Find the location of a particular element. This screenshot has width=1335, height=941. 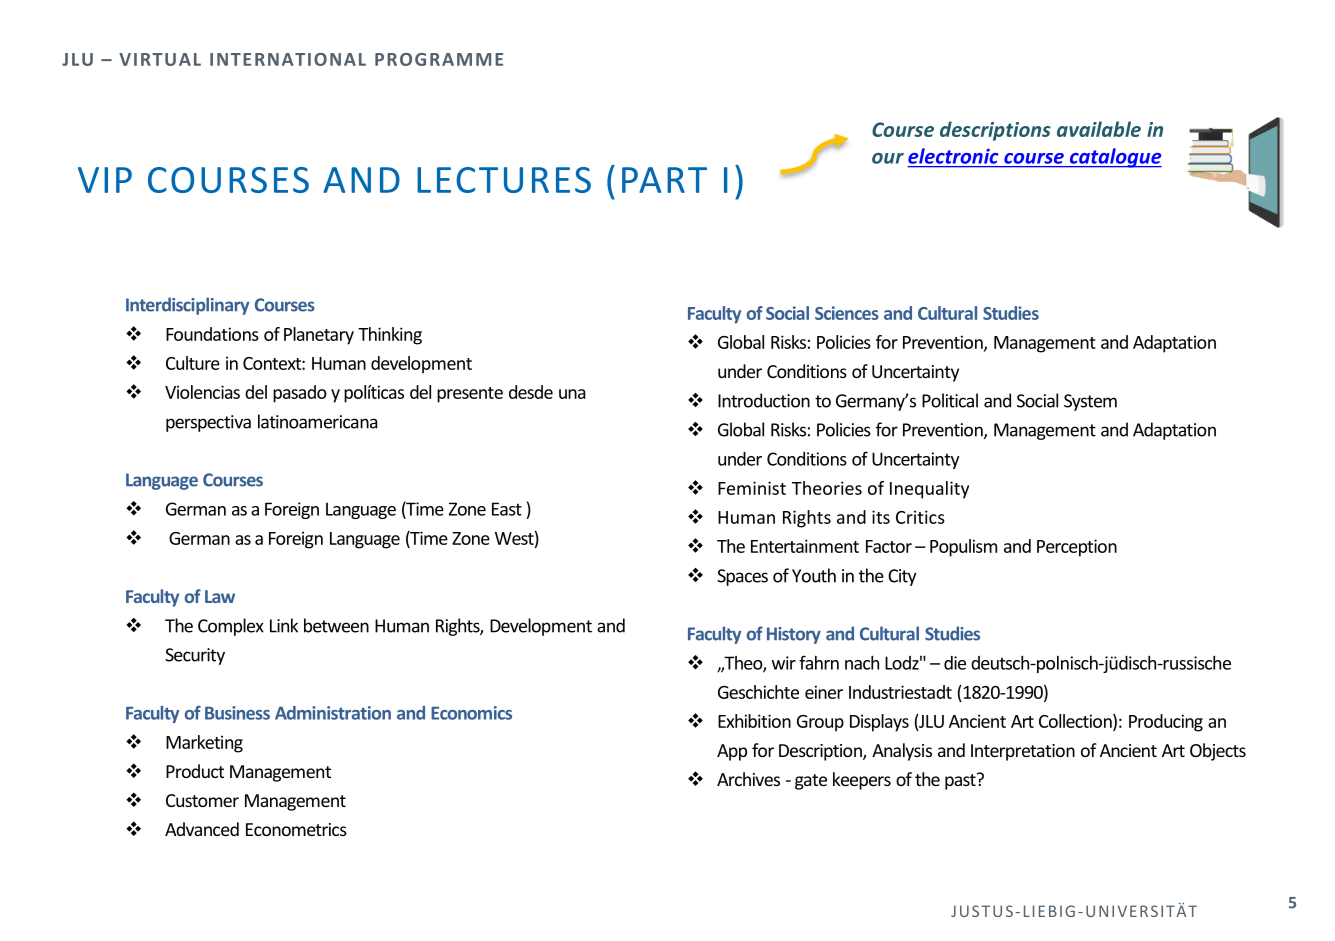

System is located at coordinates (1090, 402).
